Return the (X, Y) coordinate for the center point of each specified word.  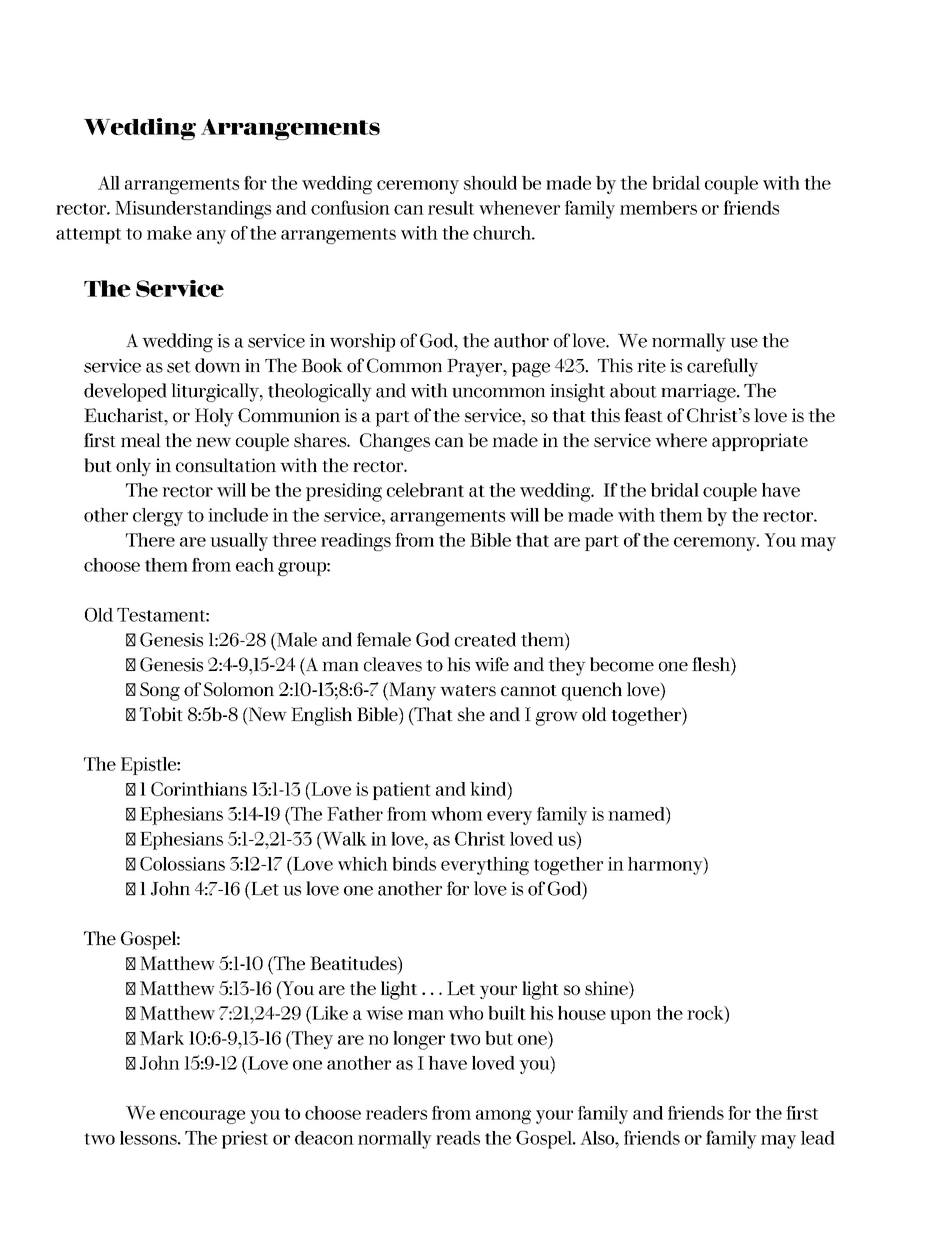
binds (414, 864)
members (658, 208)
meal (141, 440)
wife (492, 664)
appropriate (760, 442)
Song (160, 691)
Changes (395, 442)
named (637, 814)
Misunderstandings (193, 210)
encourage (202, 1117)
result (451, 208)
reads (458, 1138)
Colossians (182, 864)
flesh (712, 664)
